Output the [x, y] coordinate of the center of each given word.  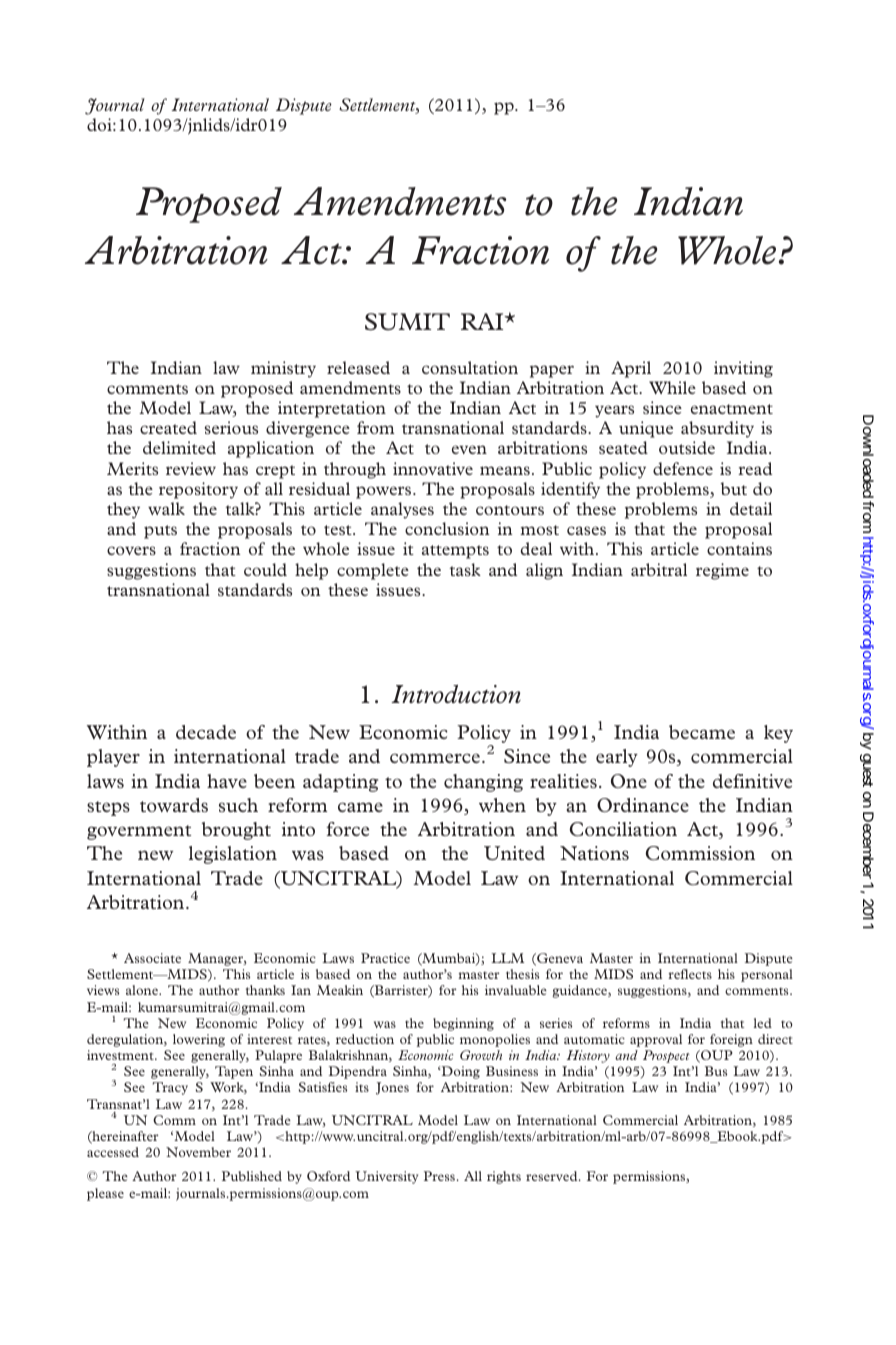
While [672, 387]
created [168, 427]
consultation [470, 367]
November [198, 1152]
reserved [553, 1176]
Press [439, 1176]
